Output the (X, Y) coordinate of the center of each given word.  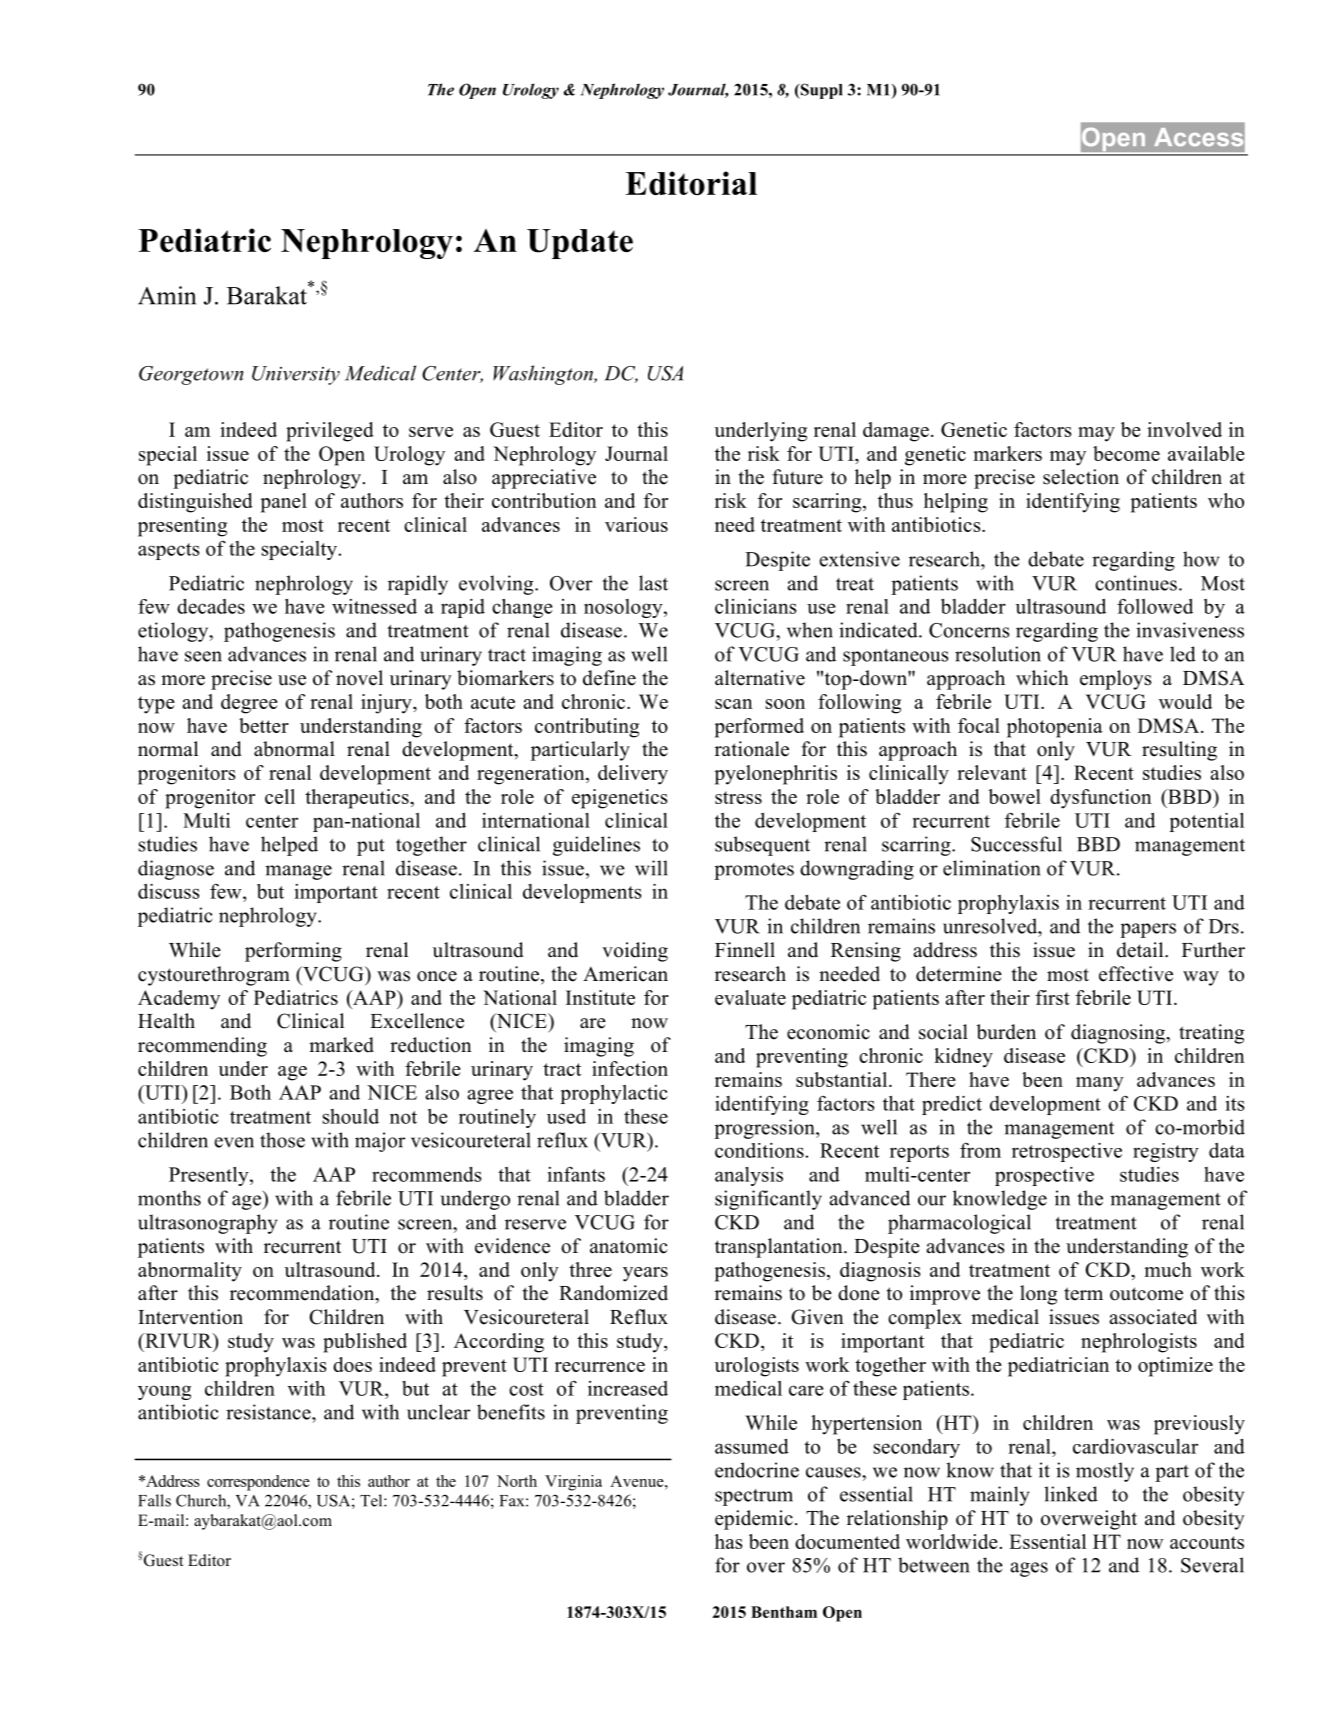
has (728, 1541)
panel (284, 503)
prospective (1044, 1176)
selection (1081, 477)
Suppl (820, 91)
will (651, 868)
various (636, 524)
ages (1029, 1569)
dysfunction (1101, 799)
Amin (167, 295)
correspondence (258, 1483)
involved (1184, 429)
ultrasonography (207, 1224)
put (371, 847)
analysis (749, 1176)
